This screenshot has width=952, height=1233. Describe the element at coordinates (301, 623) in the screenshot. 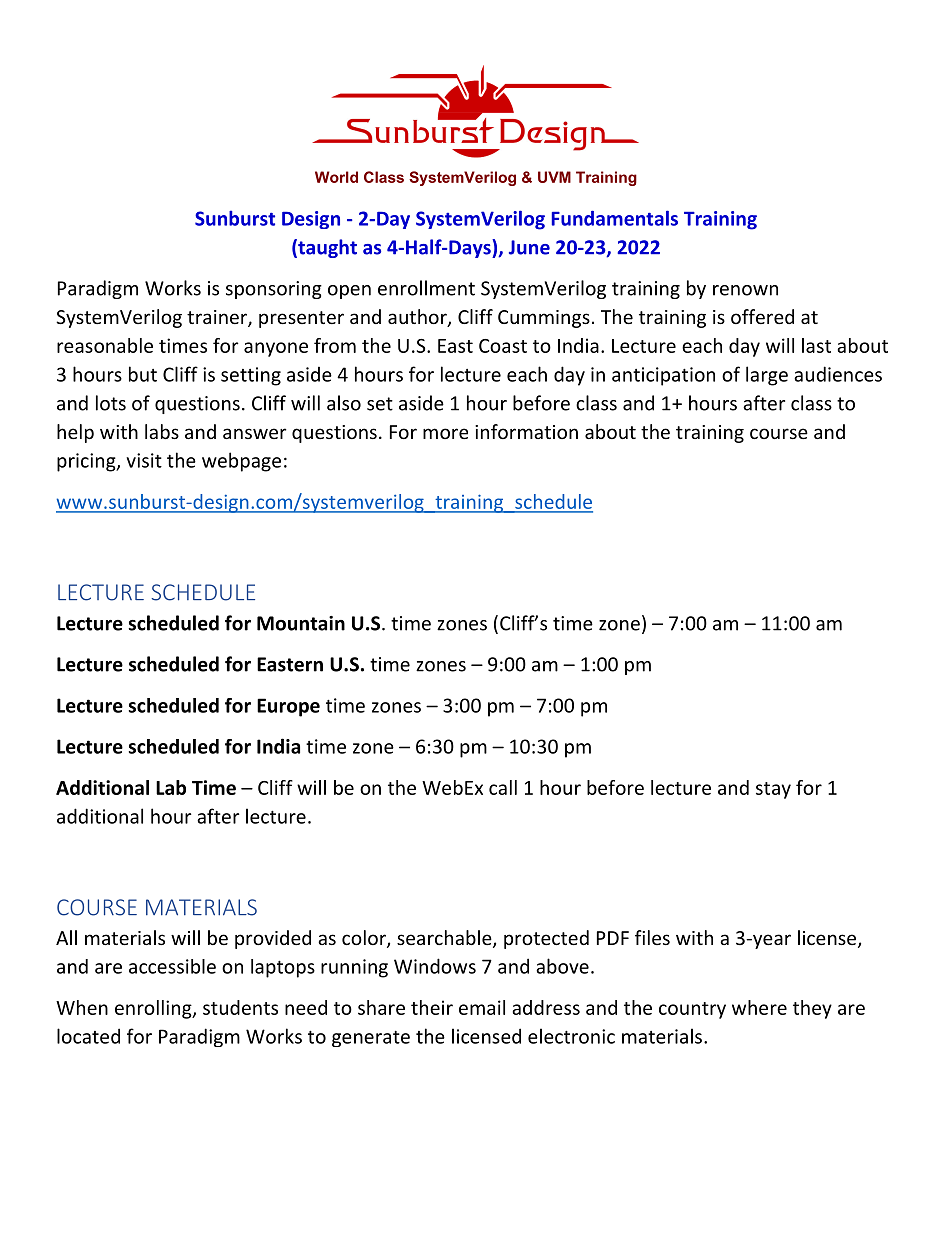

I see `Mountain` at that location.
